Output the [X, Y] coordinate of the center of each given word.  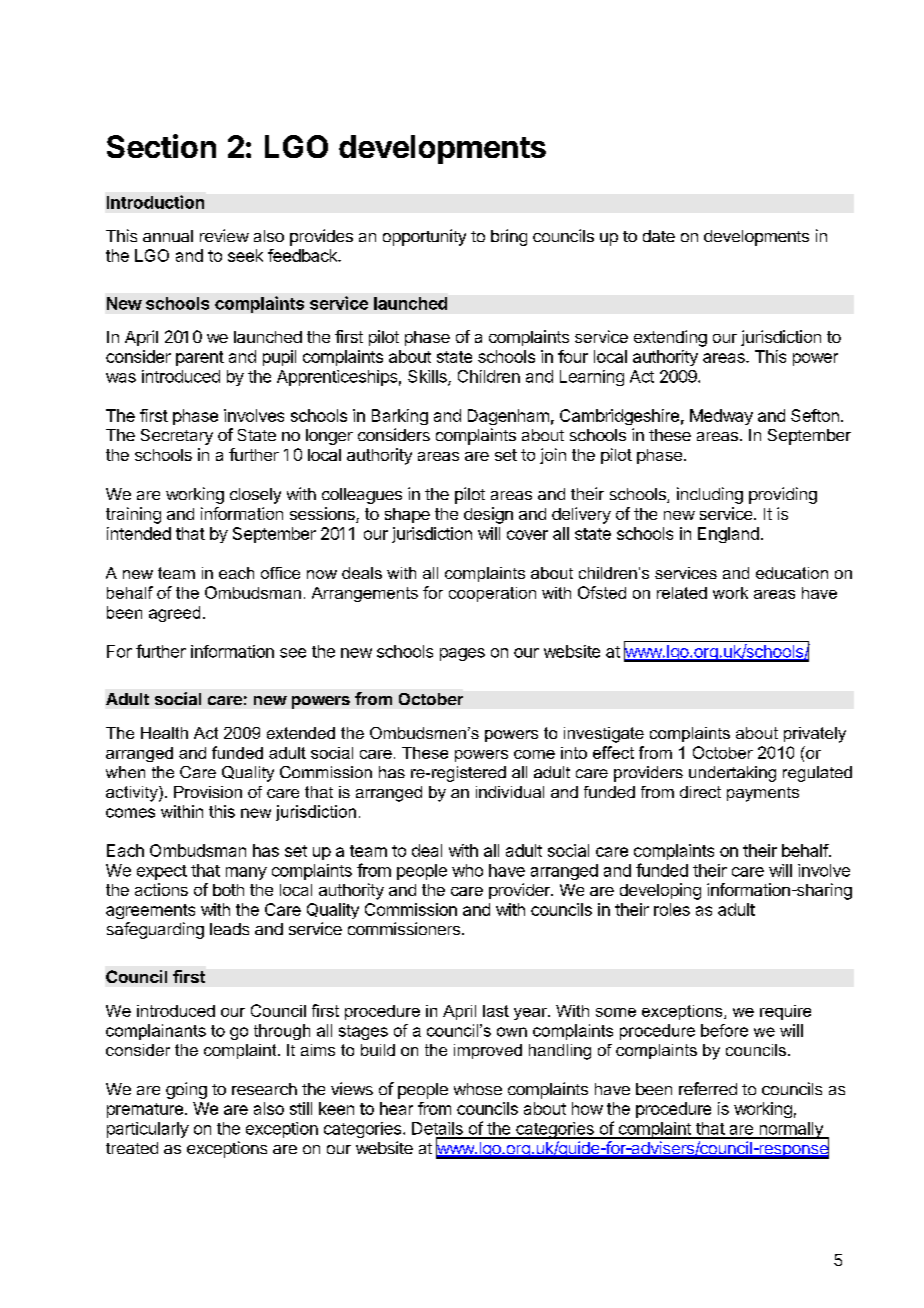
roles [672, 909]
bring [509, 237]
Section [161, 146]
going [186, 1090]
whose [478, 1089]
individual [510, 792]
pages [462, 654]
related [682, 593]
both [228, 890]
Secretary [177, 437]
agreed [174, 614]
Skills [428, 377]
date [659, 236]
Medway [721, 417]
